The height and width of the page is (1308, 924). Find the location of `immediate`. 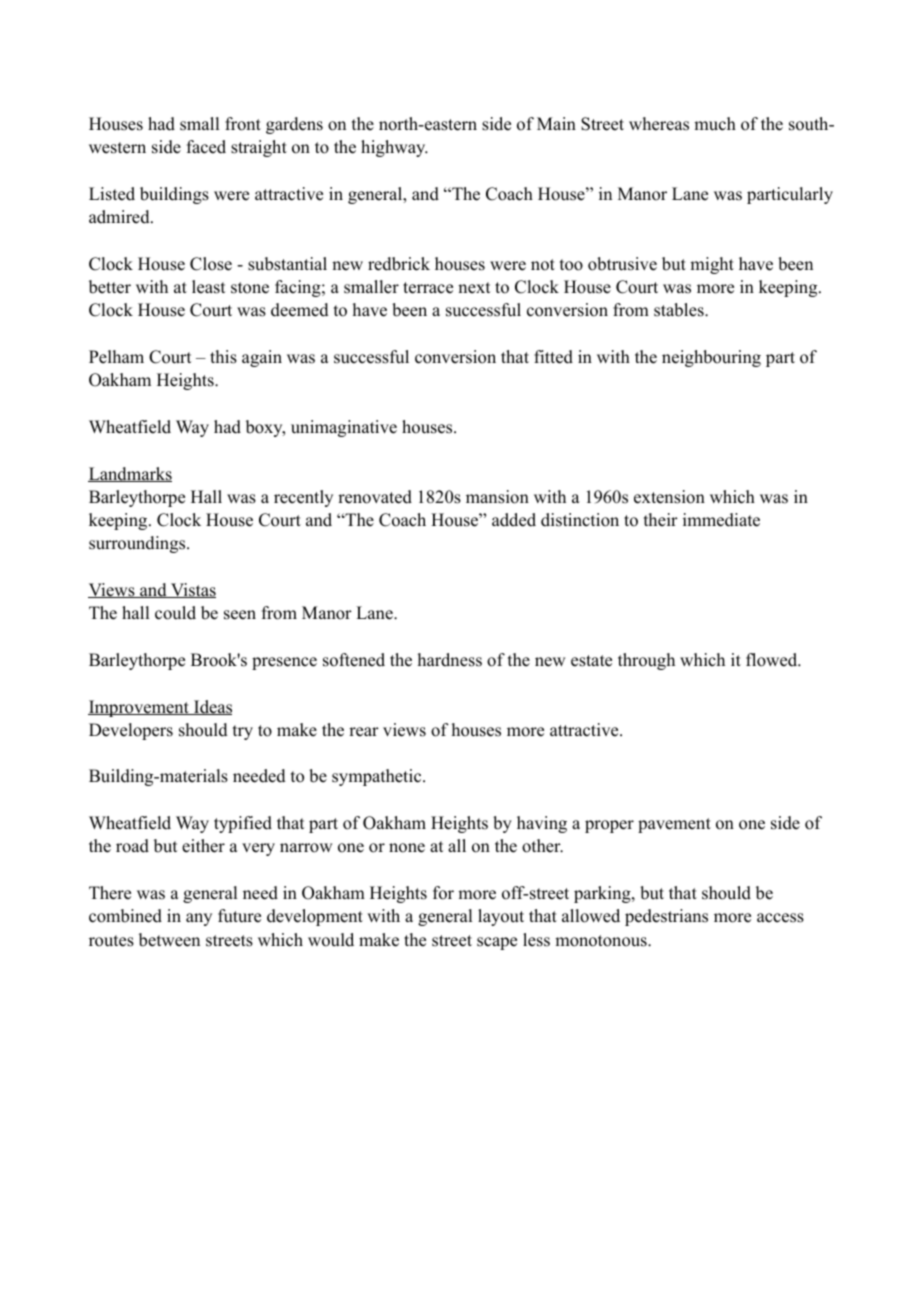

immediate is located at coordinates (721, 520).
